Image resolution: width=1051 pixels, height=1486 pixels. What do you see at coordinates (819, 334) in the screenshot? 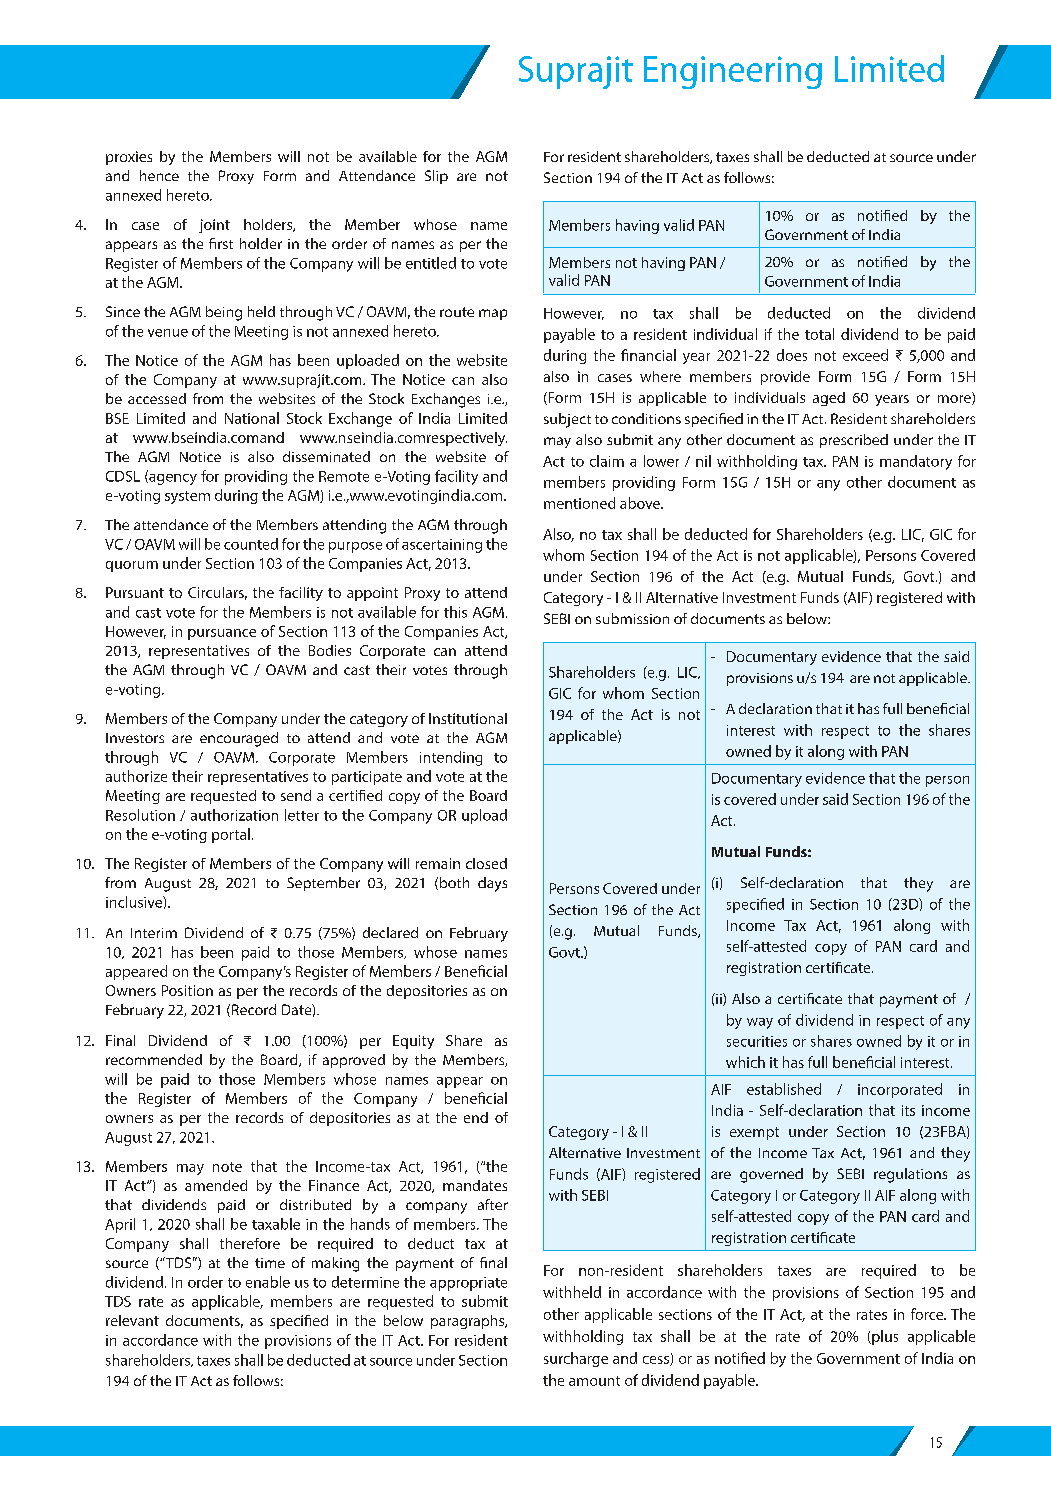
I see `total` at bounding box center [819, 334].
